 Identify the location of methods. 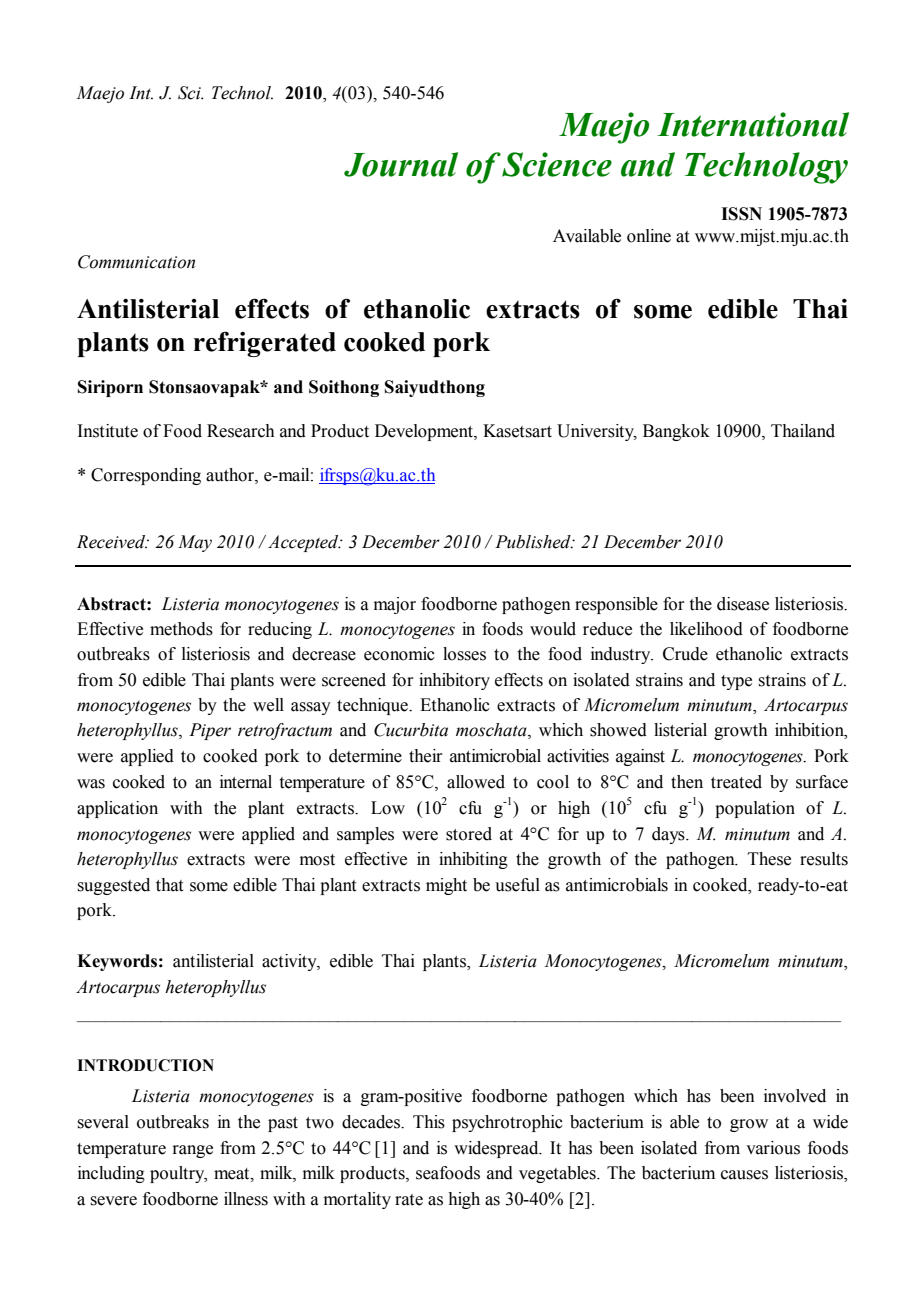
(181, 629).
